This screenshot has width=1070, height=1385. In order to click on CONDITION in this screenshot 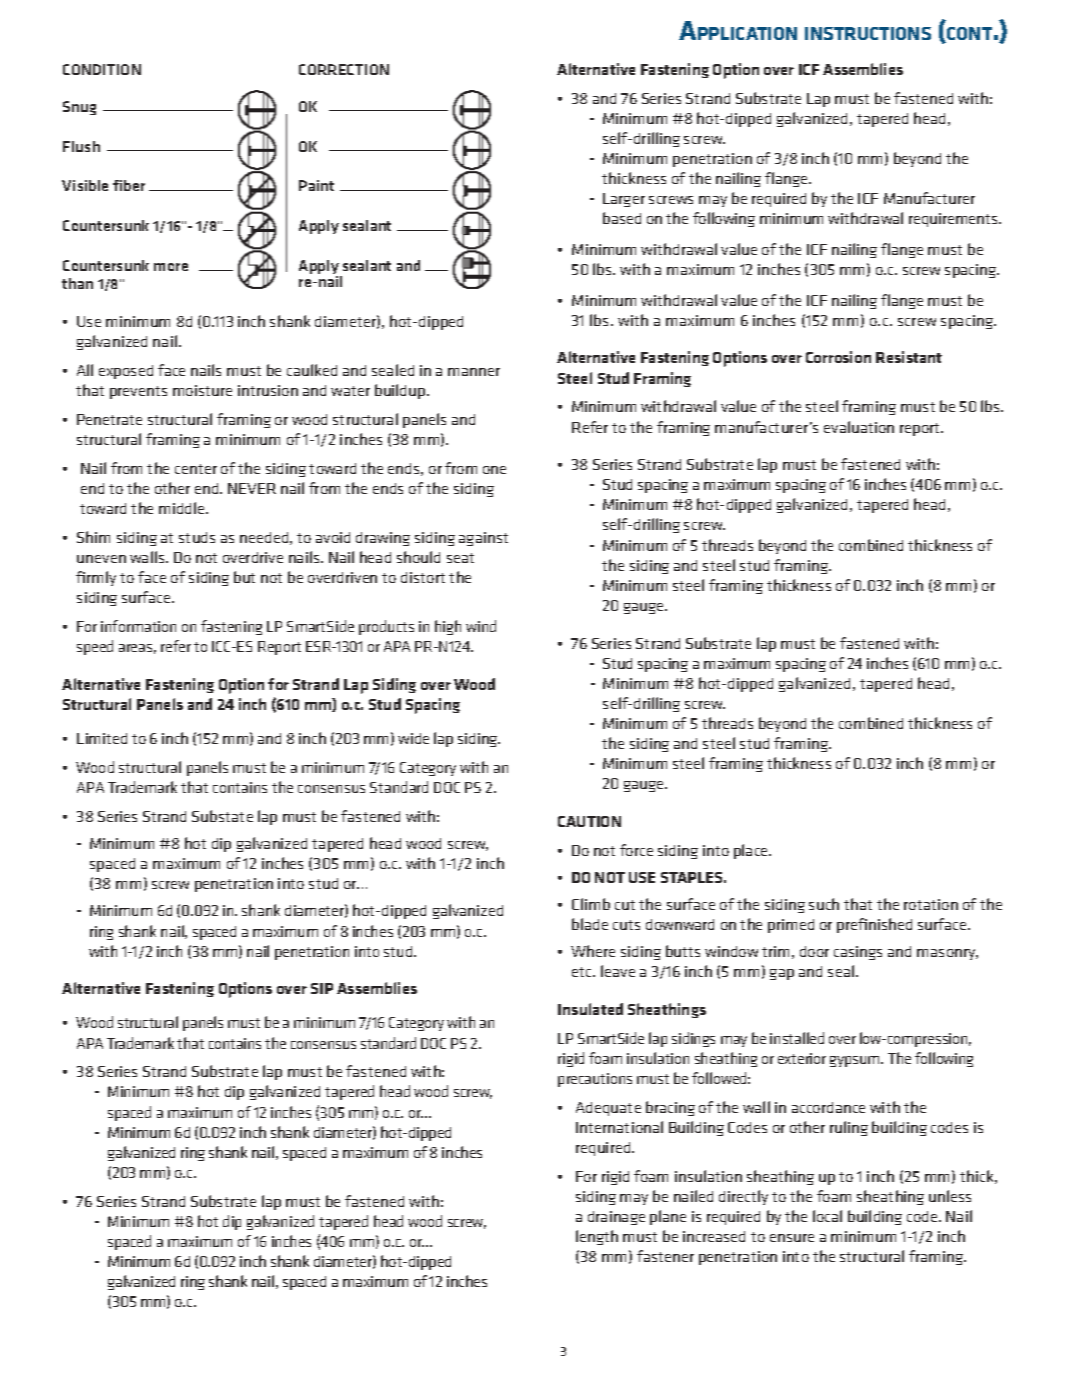, I will do `click(102, 69)`.
